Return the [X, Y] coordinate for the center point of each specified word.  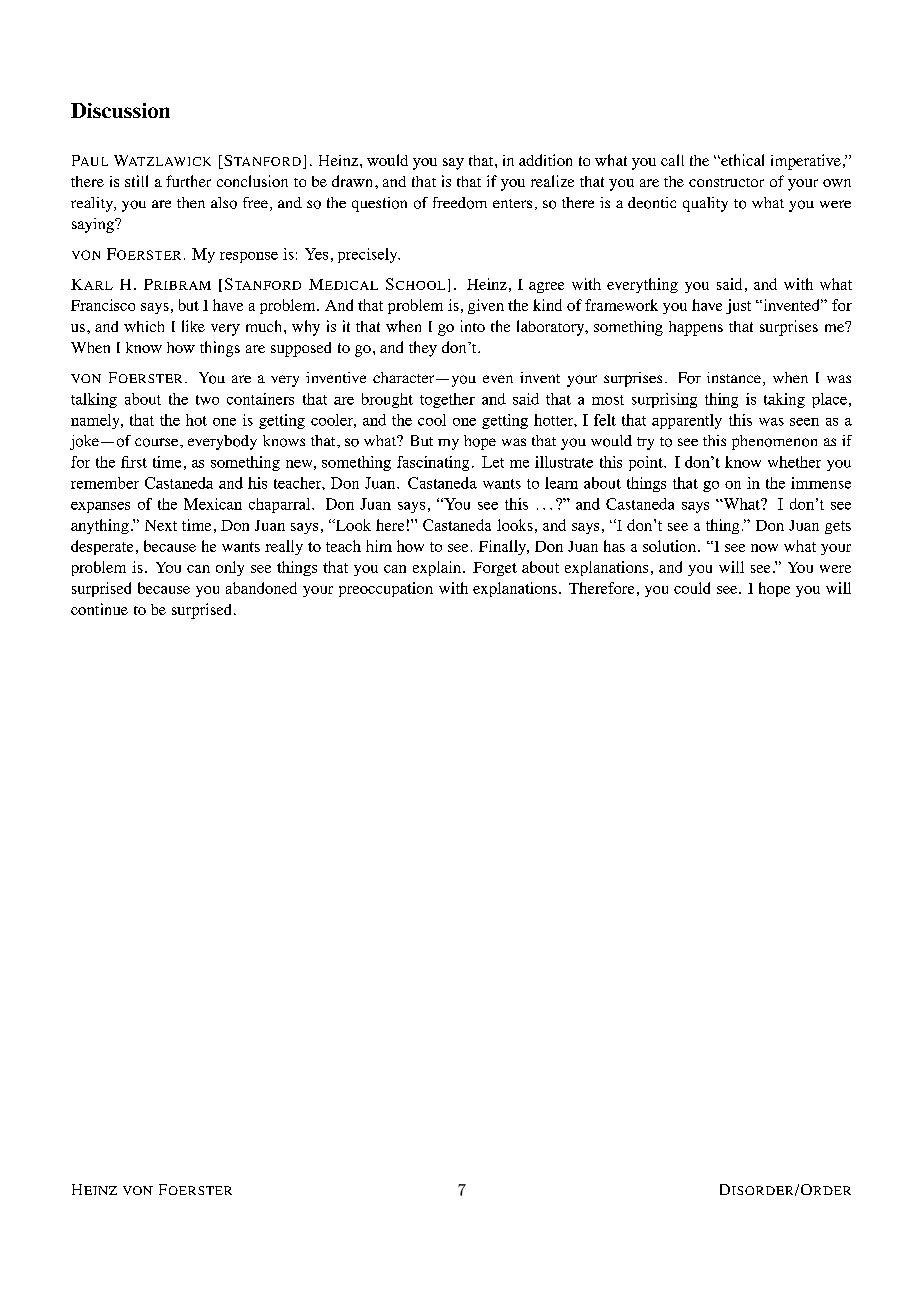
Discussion [120, 110]
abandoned [261, 588]
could [692, 588]
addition [545, 160]
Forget [495, 569]
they [423, 349]
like [193, 326]
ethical [741, 160]
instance [734, 377]
